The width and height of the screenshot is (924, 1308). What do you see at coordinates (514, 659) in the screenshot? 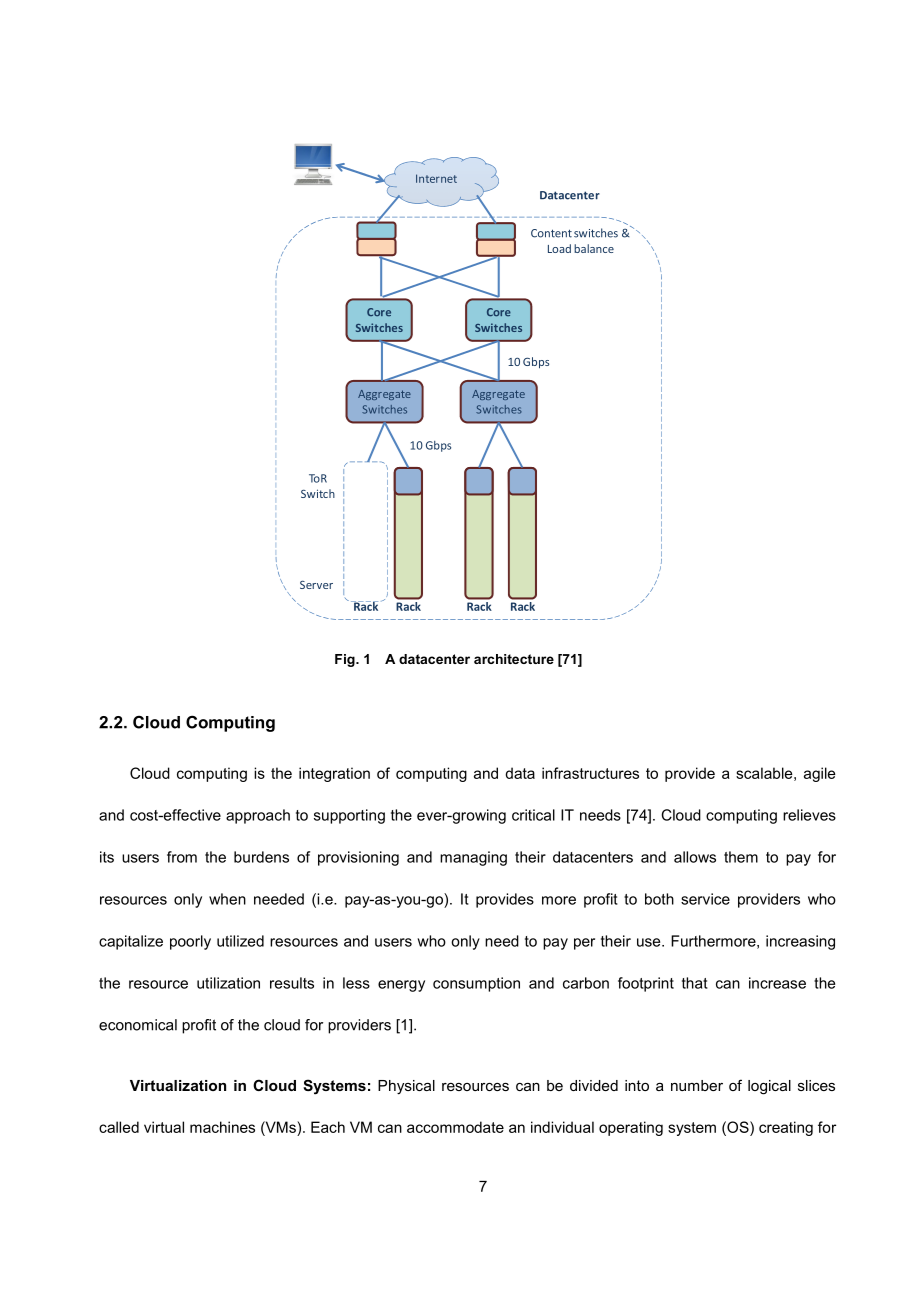
I see `architecture` at bounding box center [514, 659].
